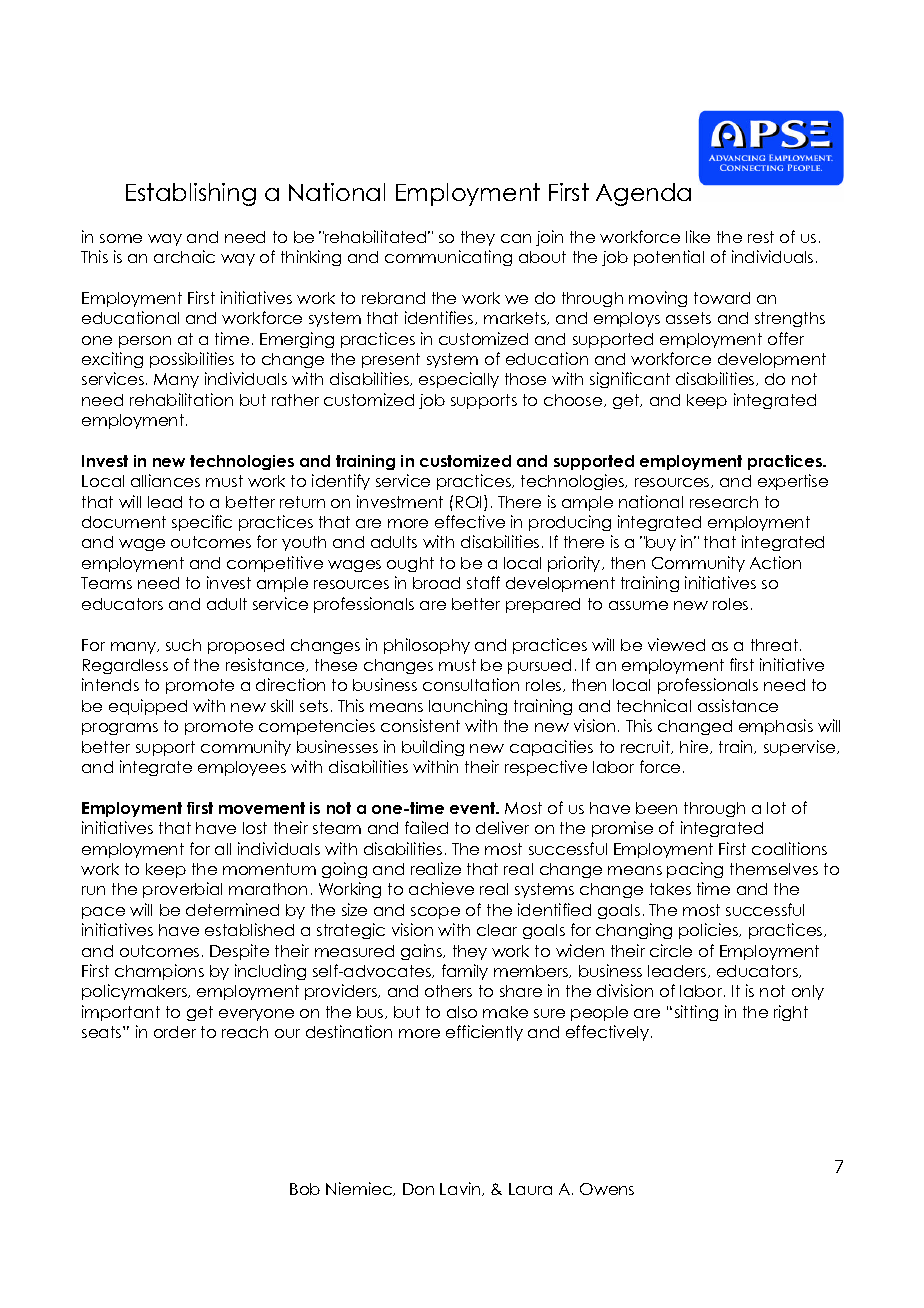 The height and width of the page is (1308, 924). I want to click on circle, so click(671, 950).
